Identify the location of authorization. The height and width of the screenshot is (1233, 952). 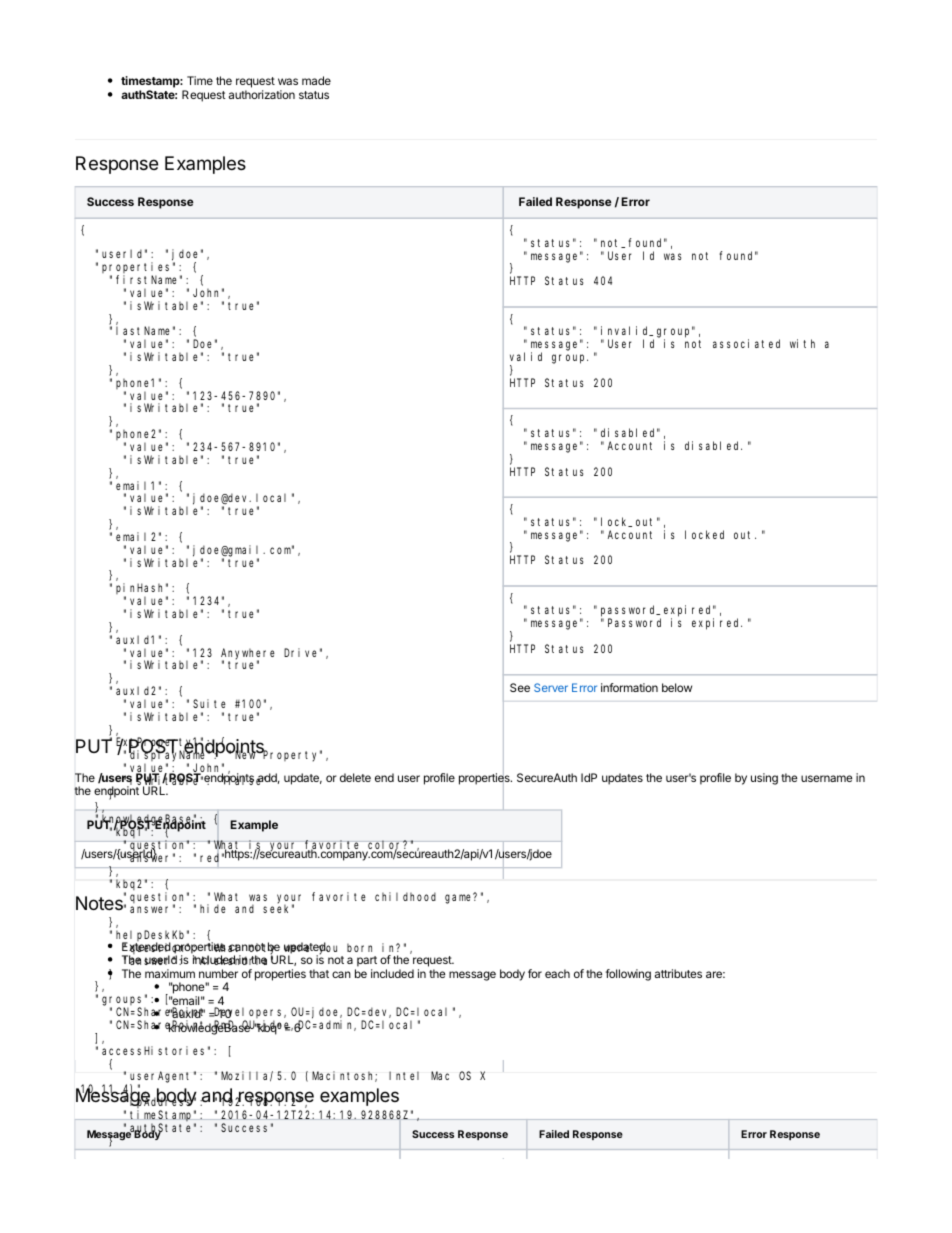
(262, 94).
